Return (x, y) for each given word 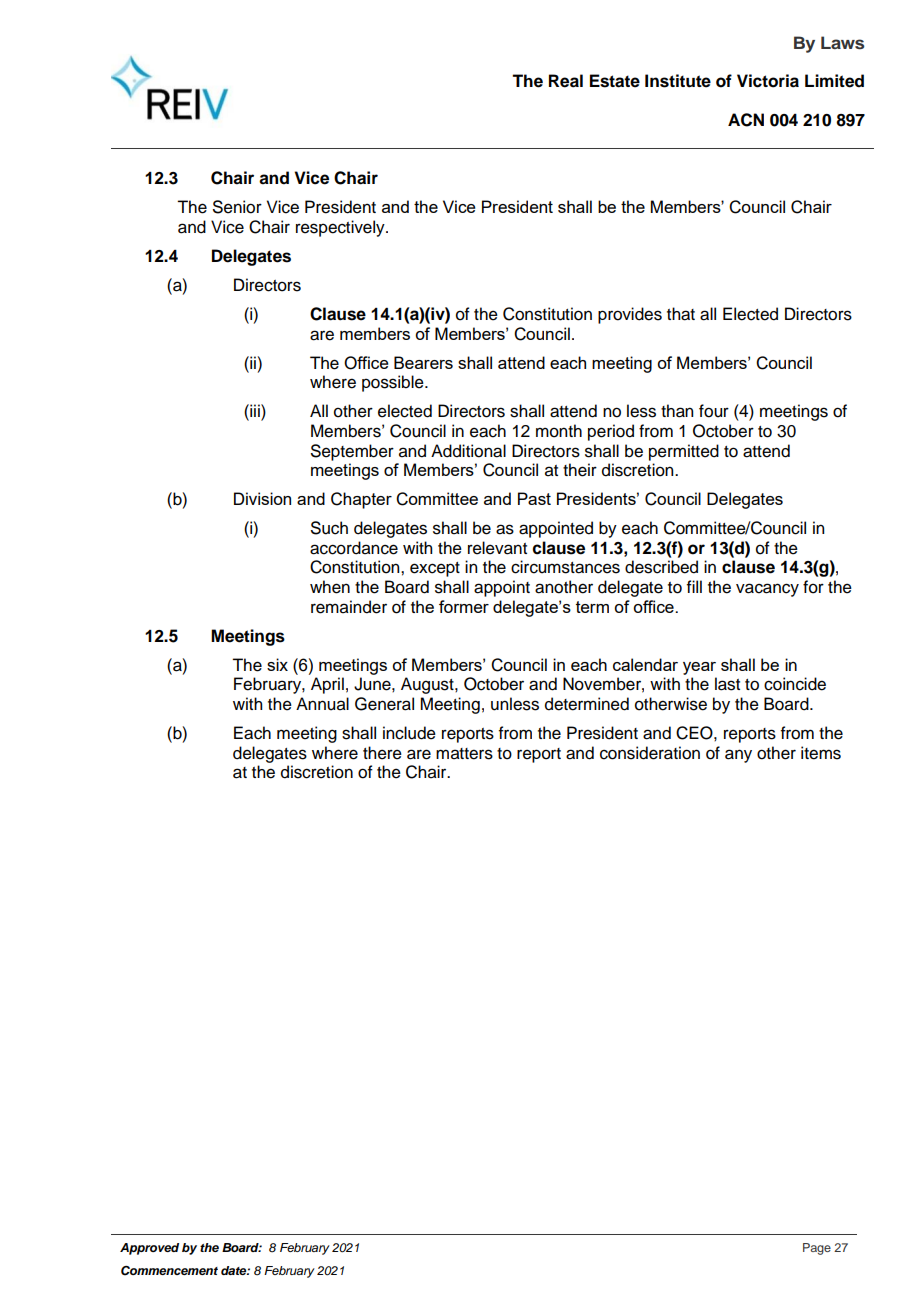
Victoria (768, 81)
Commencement (169, 1271)
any (738, 756)
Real (566, 81)
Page (817, 1249)
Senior (237, 207)
